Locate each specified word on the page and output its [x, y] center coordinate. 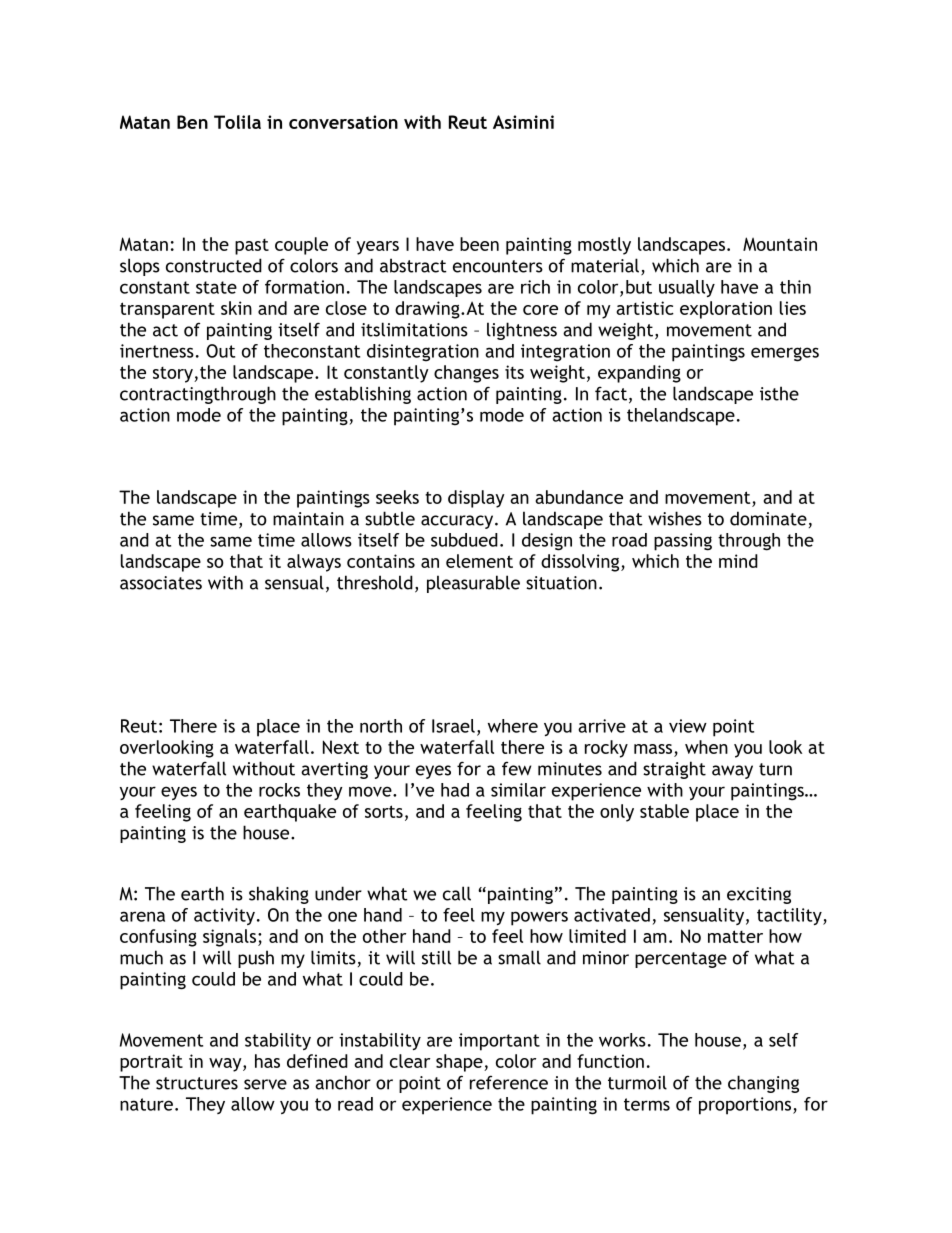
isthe [779, 393]
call [457, 893]
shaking [279, 895]
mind [738, 561]
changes [466, 374]
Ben [192, 122]
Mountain [780, 244]
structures [197, 1083]
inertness [157, 351]
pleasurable [473, 584]
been [479, 244]
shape [460, 1063]
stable [664, 811]
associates [161, 583]
